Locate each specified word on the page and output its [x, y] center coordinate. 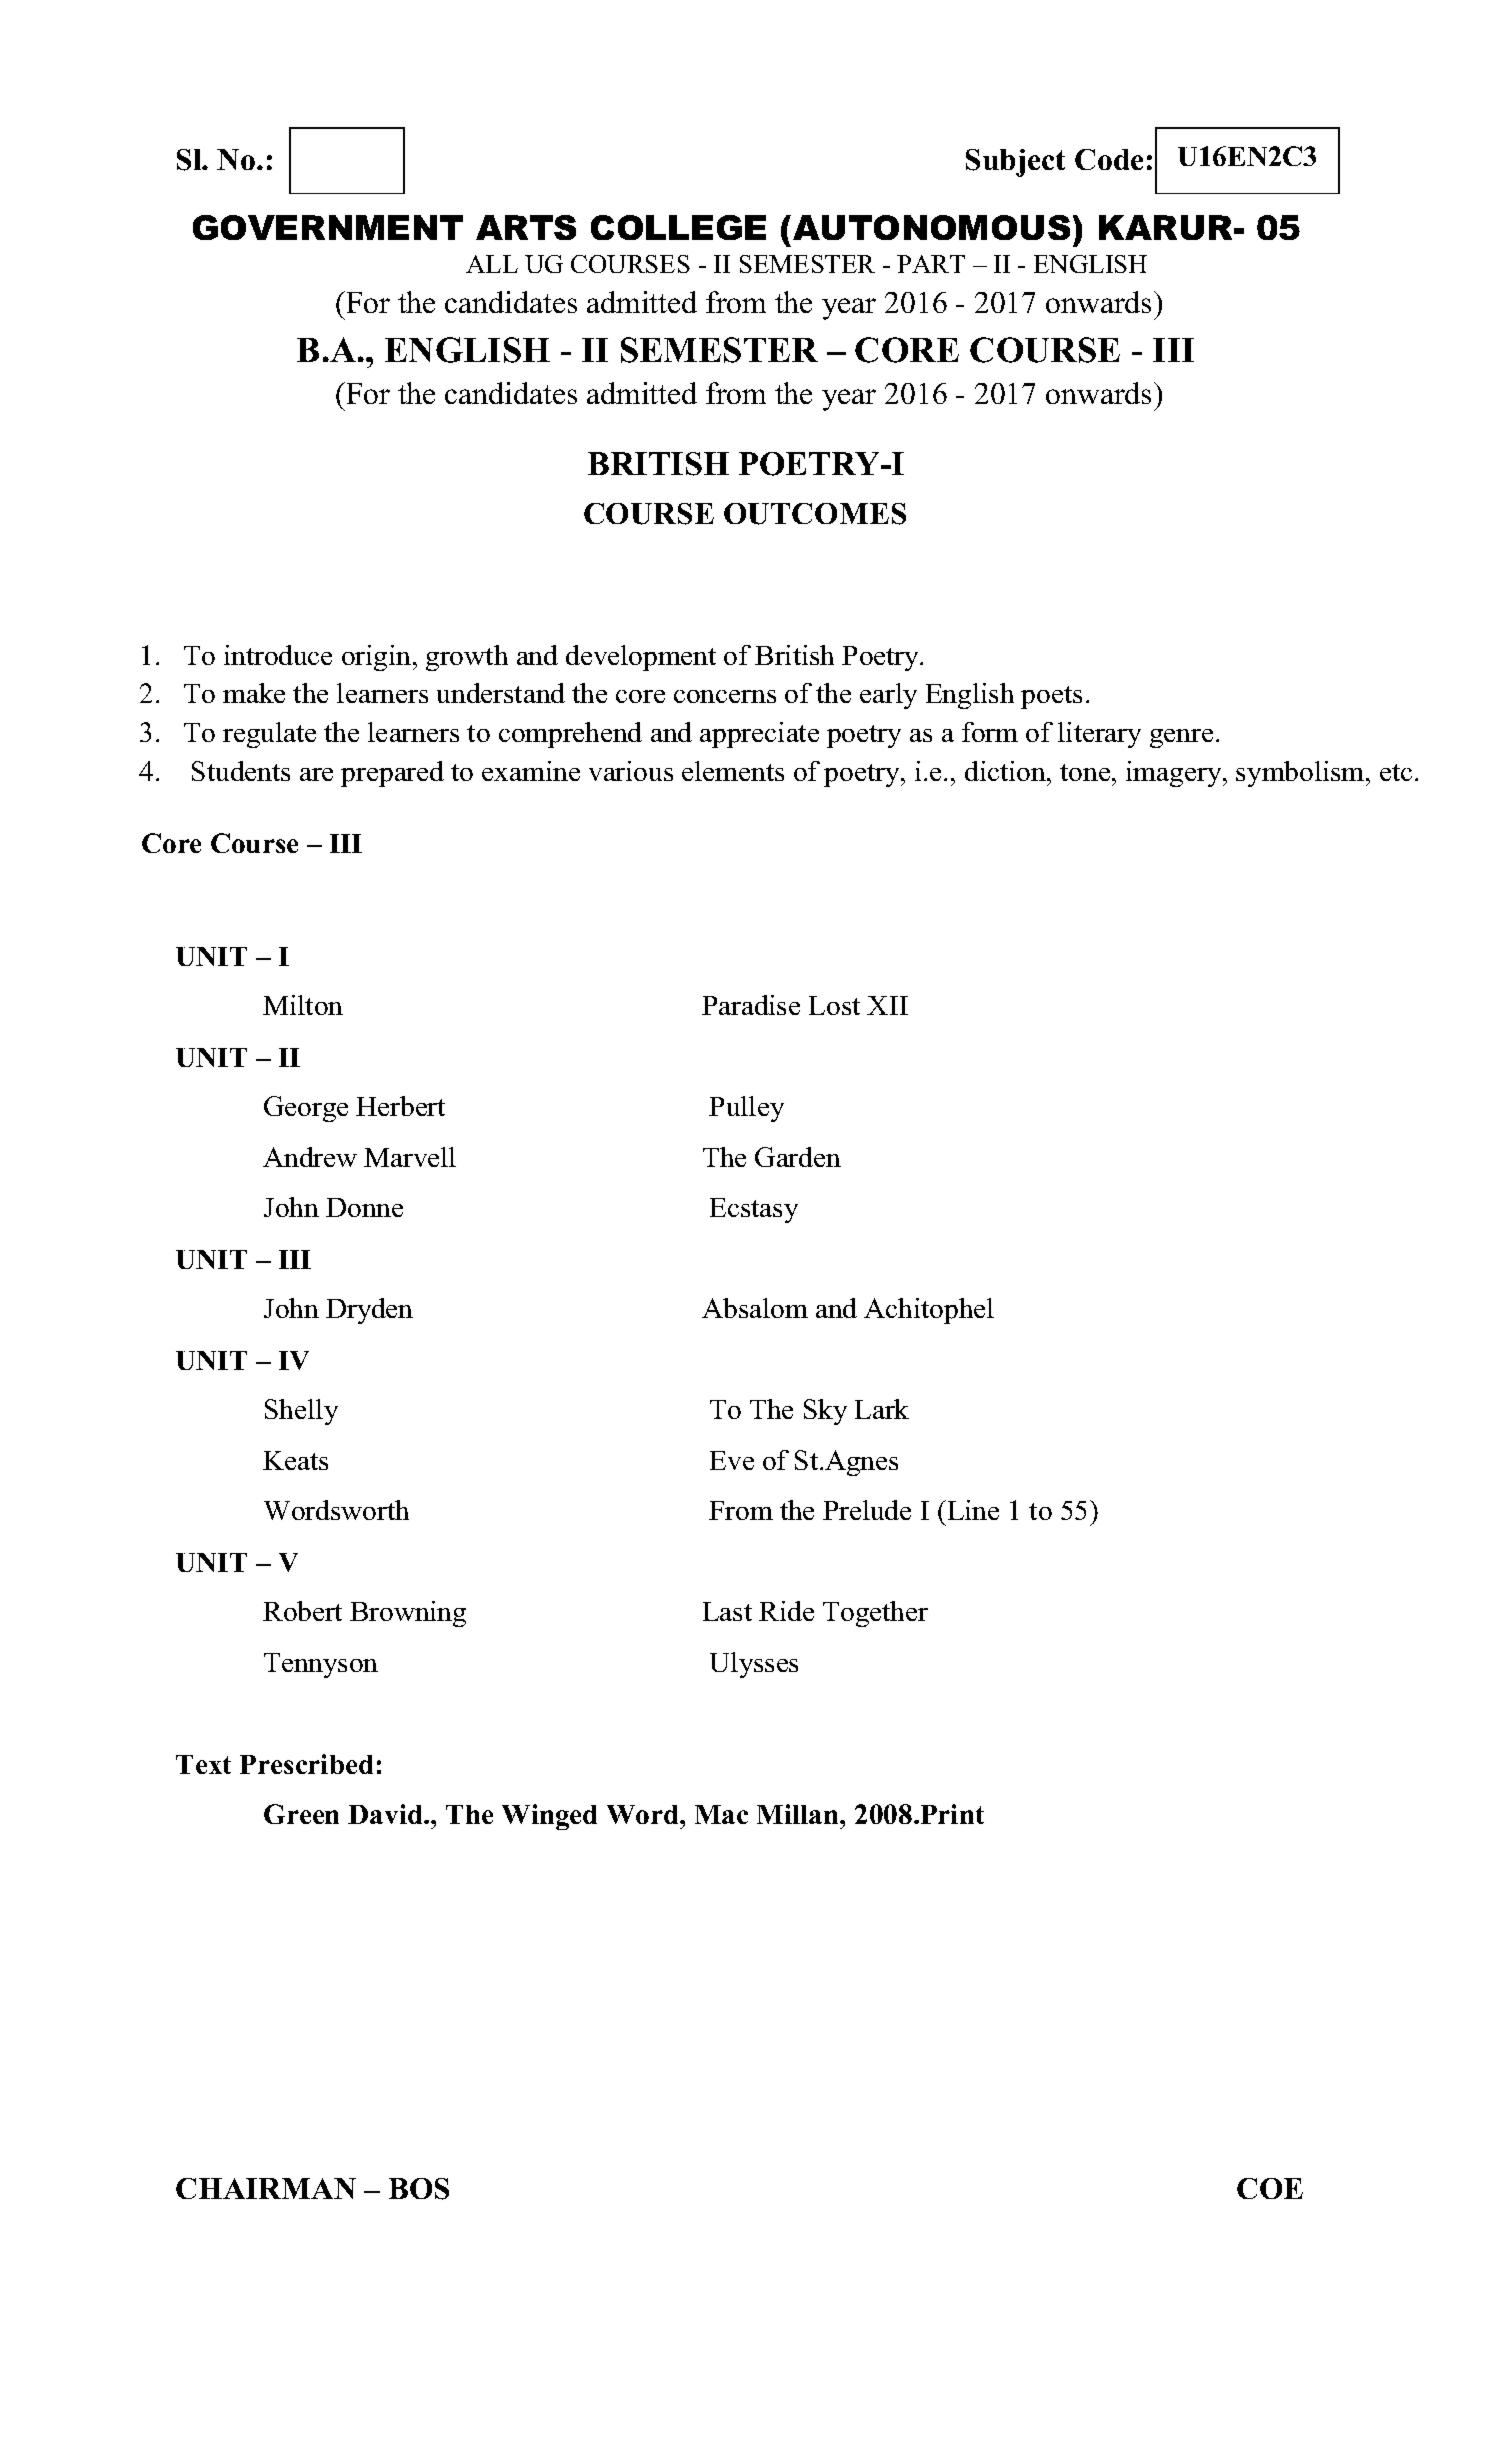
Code [1109, 159]
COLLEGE [678, 227]
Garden [798, 1157]
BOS [419, 2189]
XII [887, 1005]
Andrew [310, 1157]
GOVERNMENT [328, 227]
